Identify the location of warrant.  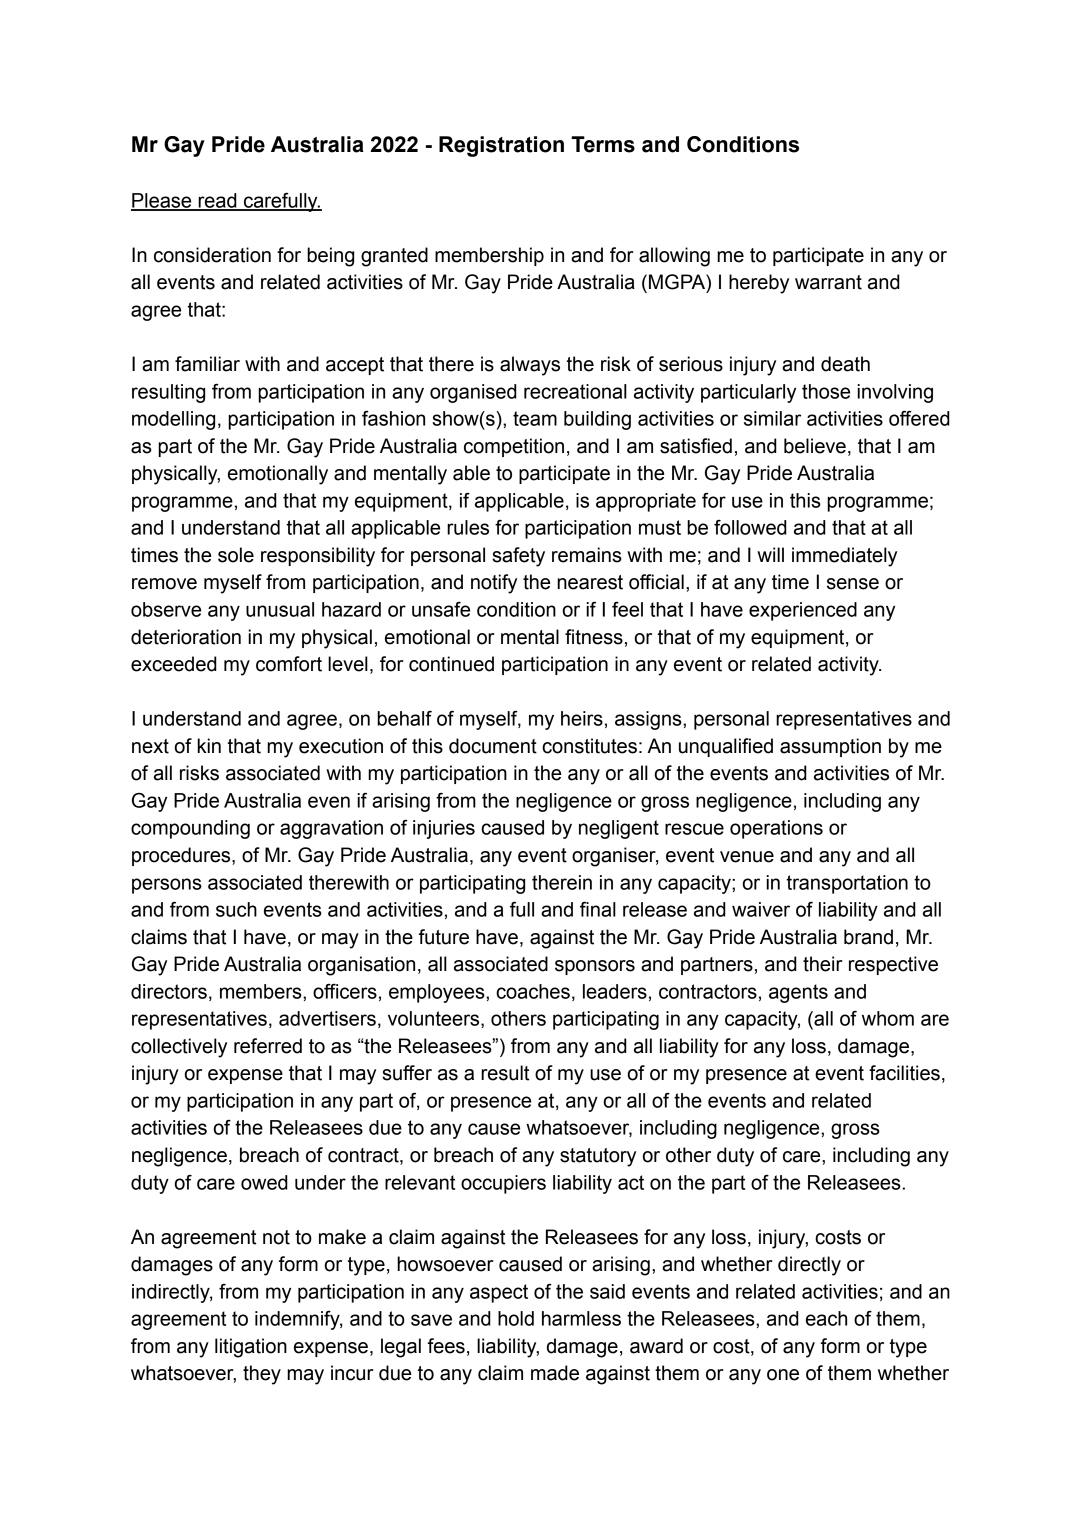
(828, 282).
